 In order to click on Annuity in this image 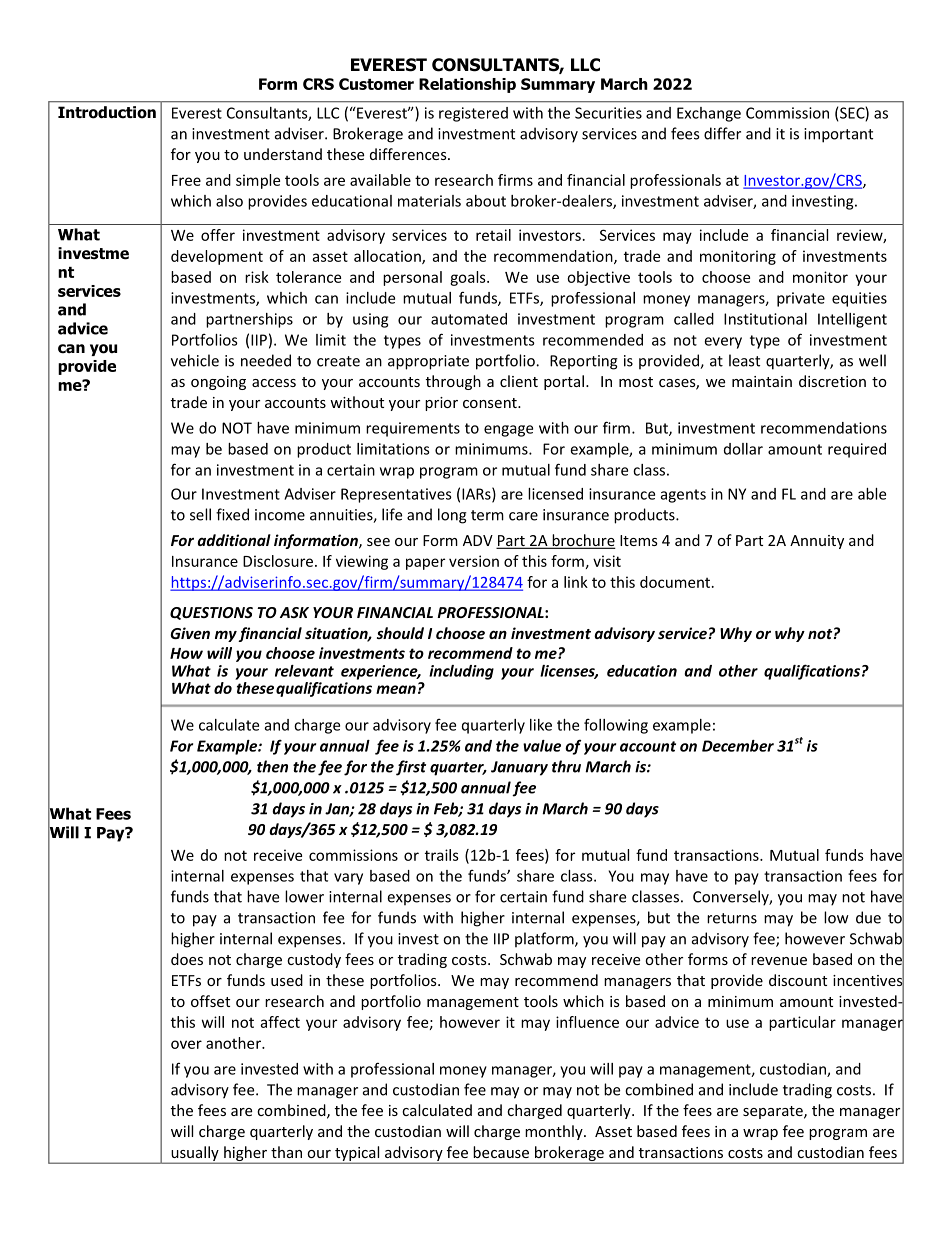, I will do `click(817, 542)`.
